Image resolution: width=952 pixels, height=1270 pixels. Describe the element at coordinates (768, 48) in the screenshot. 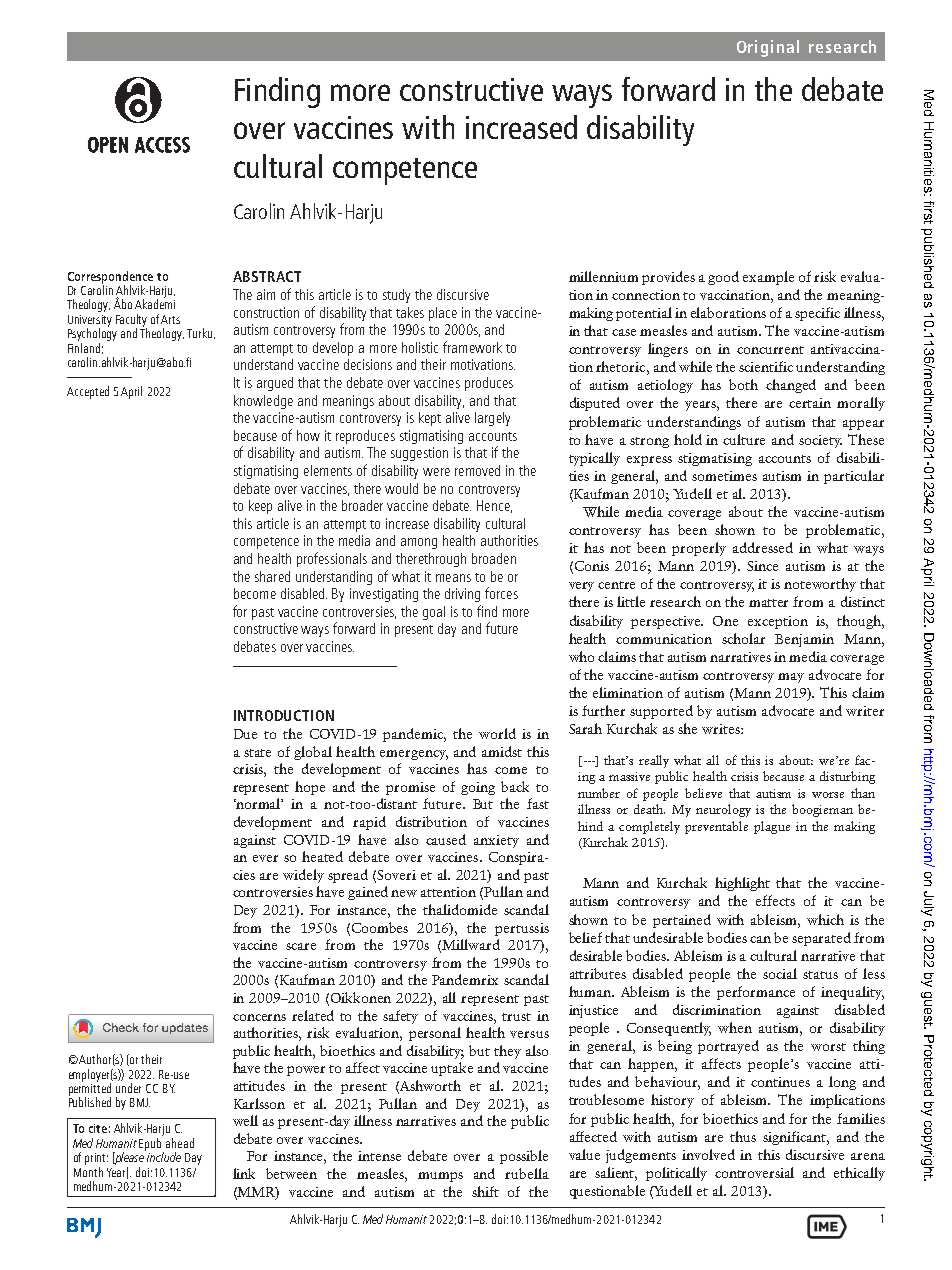

I see `Original` at that location.
